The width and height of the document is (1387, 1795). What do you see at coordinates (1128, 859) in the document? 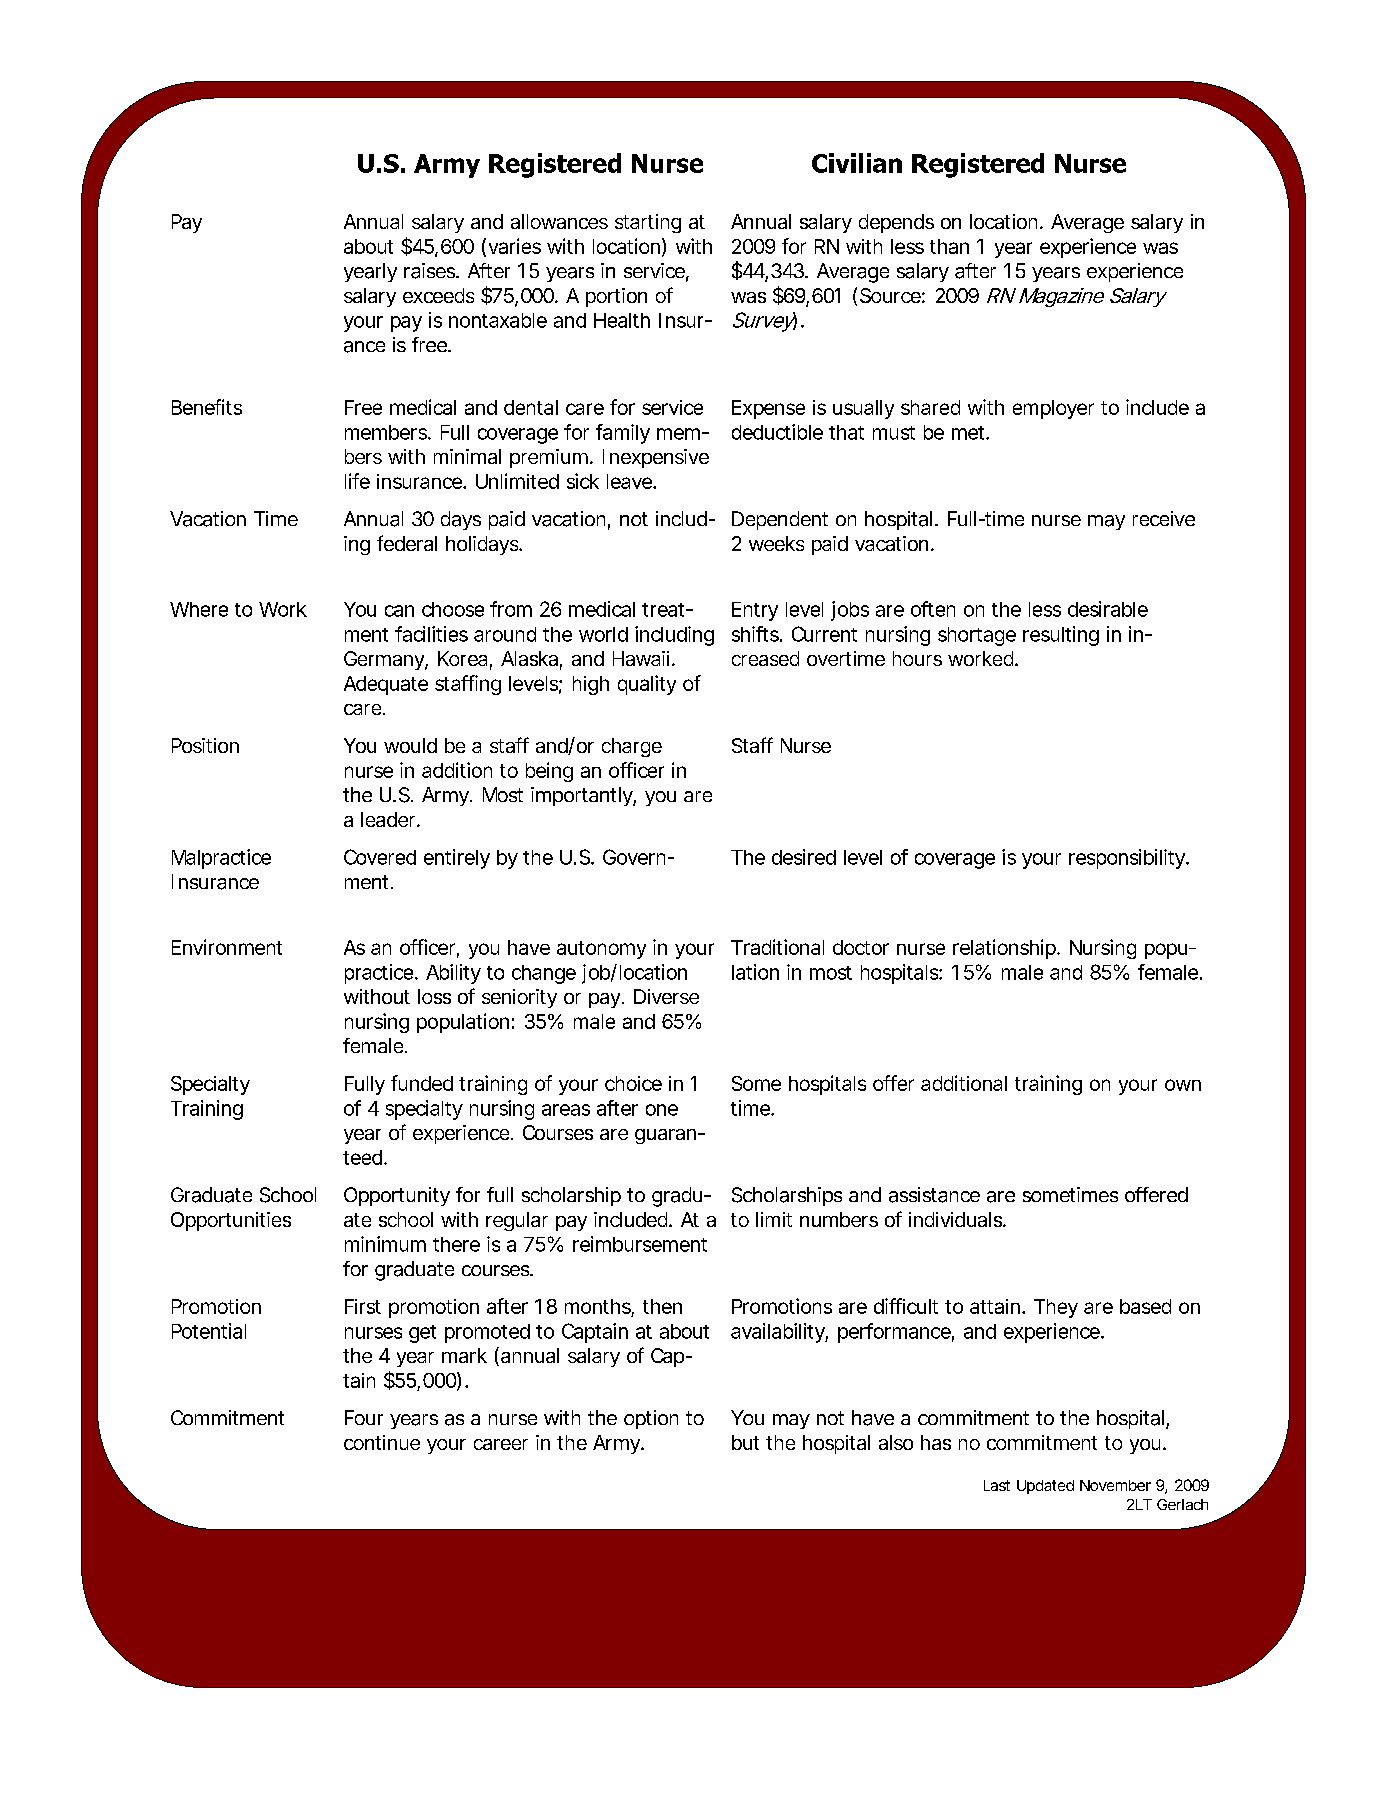
I see `responsibility` at bounding box center [1128, 859].
